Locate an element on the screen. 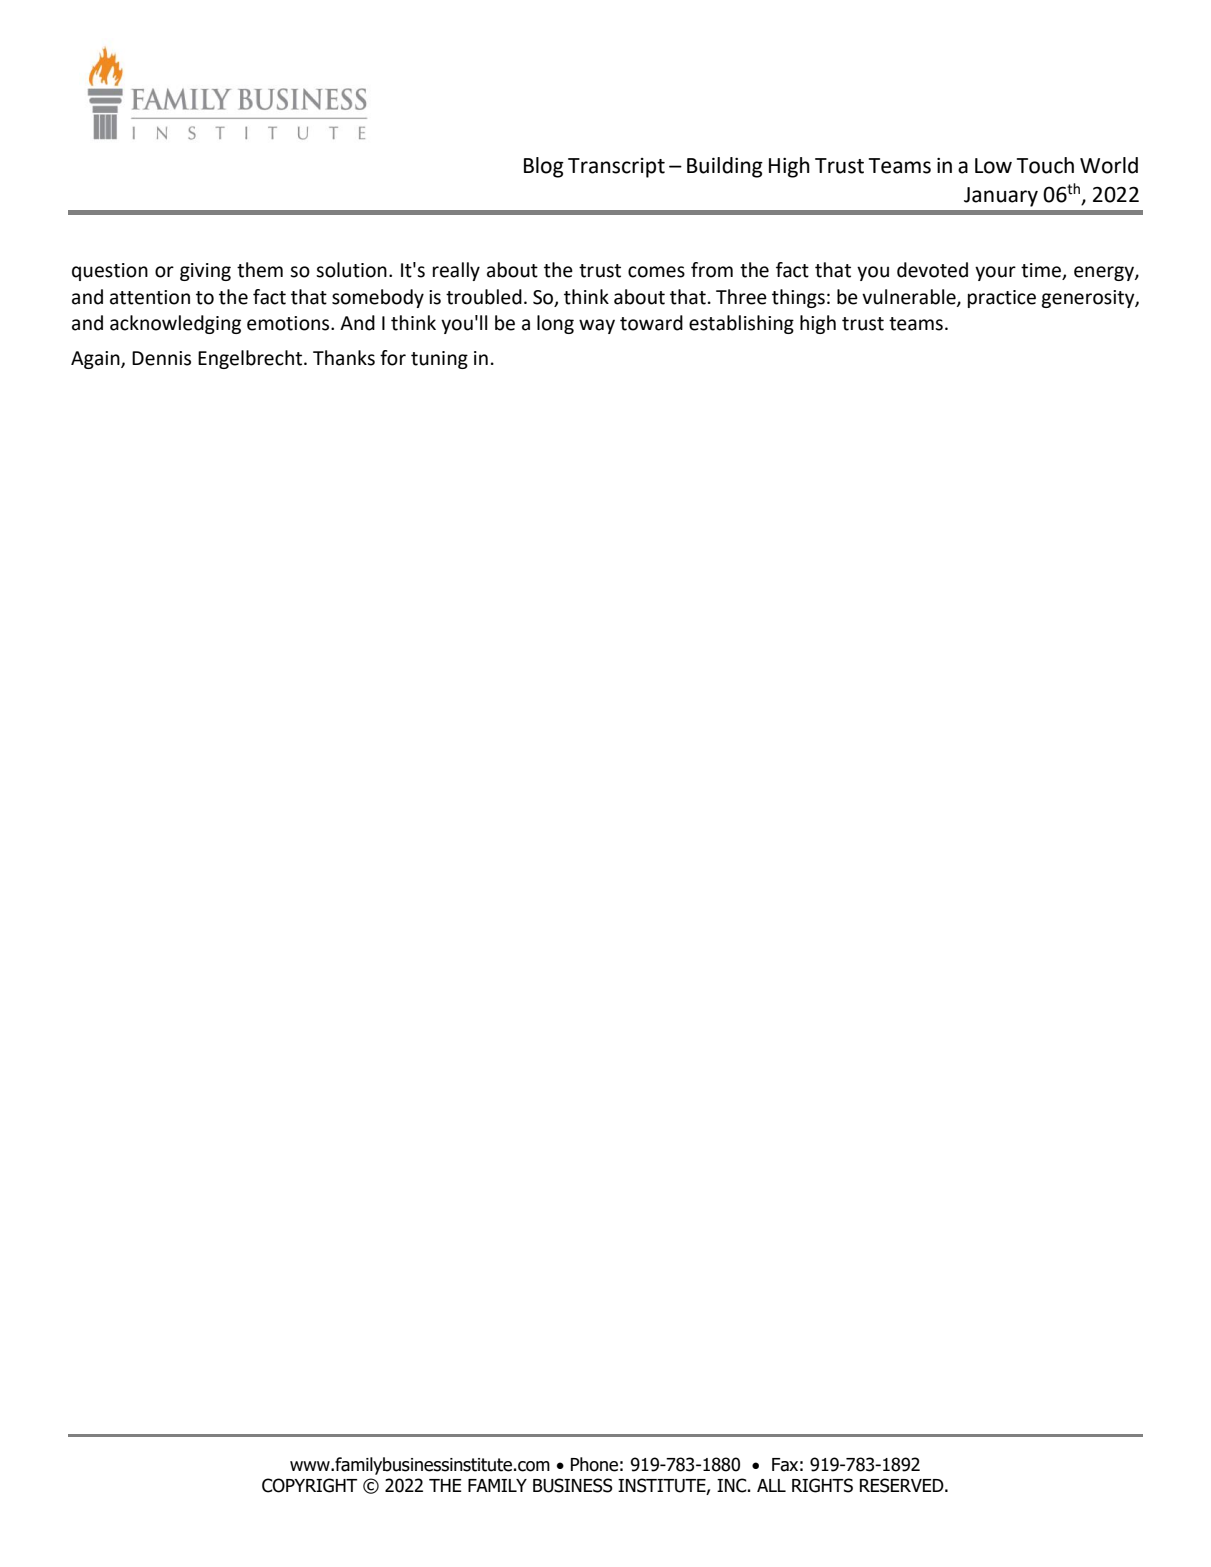 This screenshot has width=1211, height=1567. Phone is located at coordinates (594, 1464).
